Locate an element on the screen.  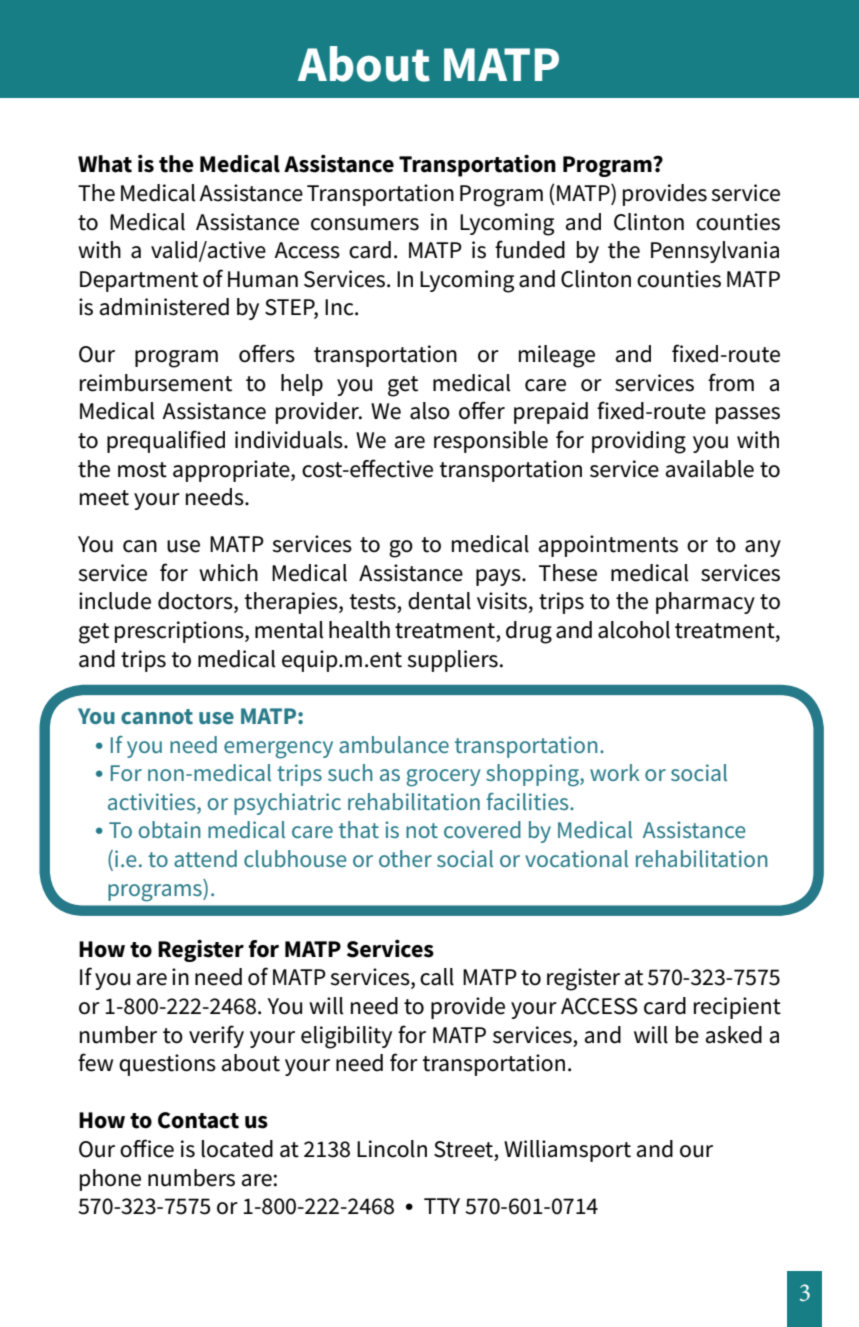
other is located at coordinates (405, 858).
